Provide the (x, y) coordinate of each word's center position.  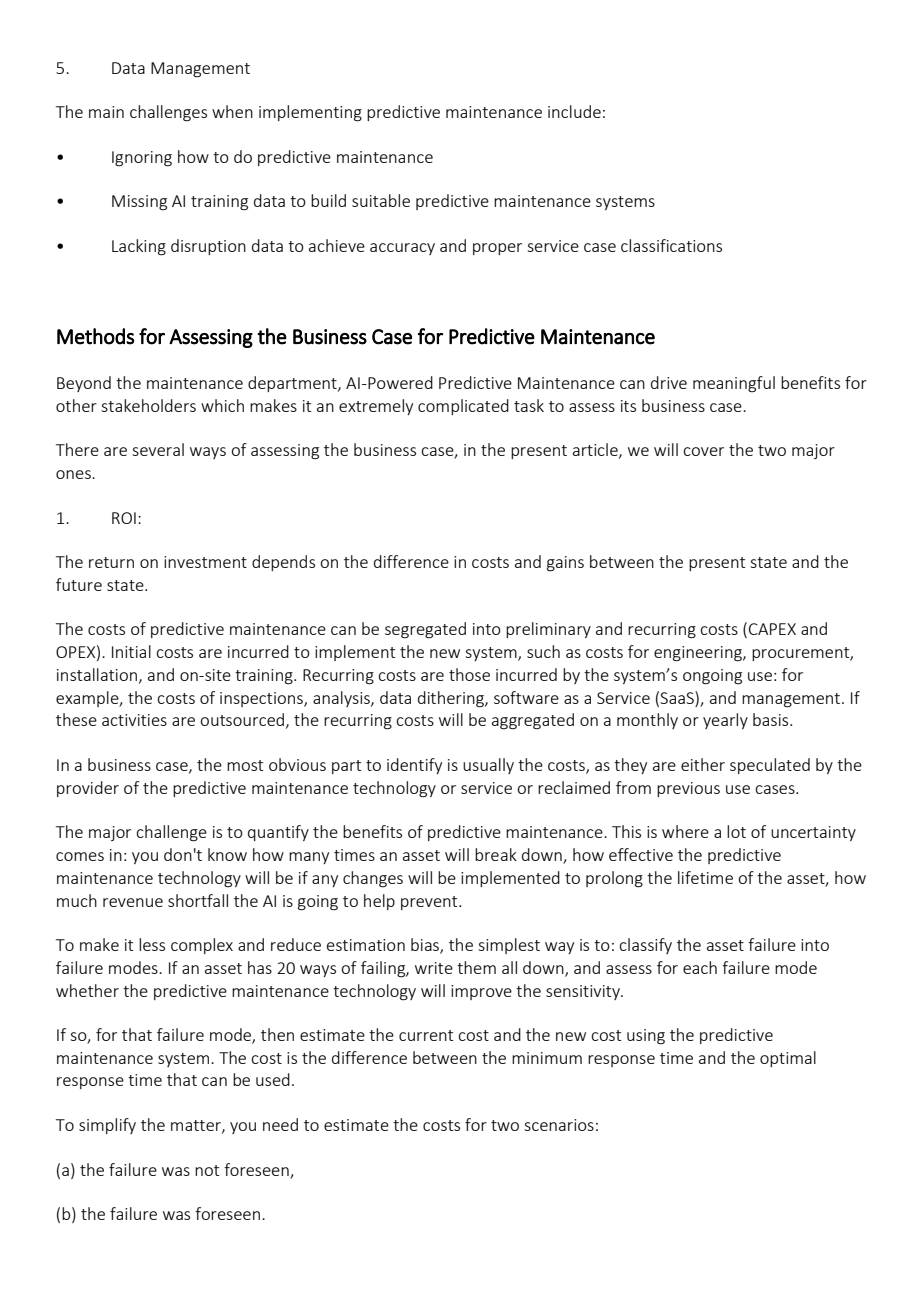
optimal (788, 1059)
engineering (699, 654)
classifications (671, 245)
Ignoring (142, 159)
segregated (425, 630)
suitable (381, 200)
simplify (107, 1126)
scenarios (559, 1125)
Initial (131, 651)
